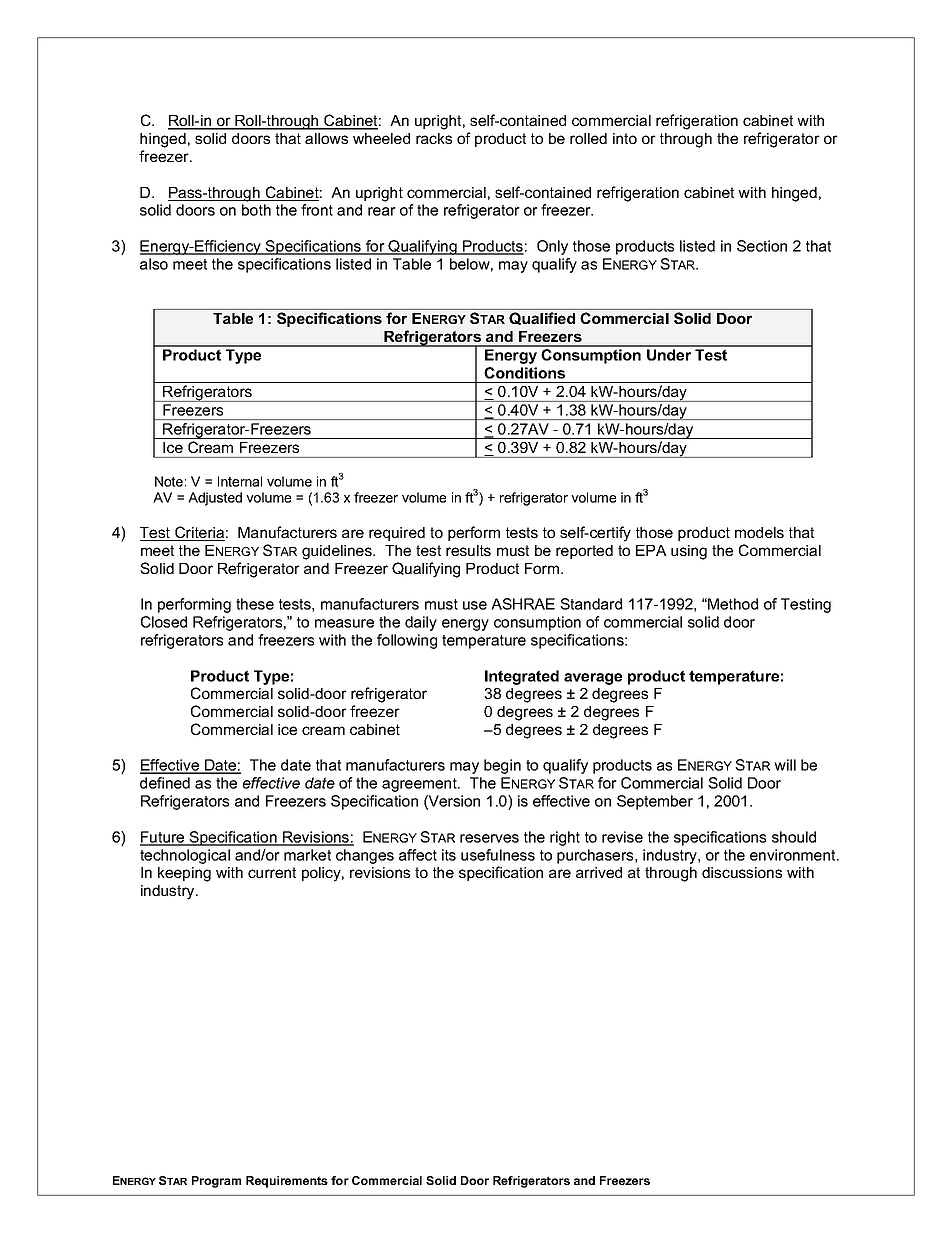 The image size is (952, 1233). I want to click on models, so click(759, 532).
